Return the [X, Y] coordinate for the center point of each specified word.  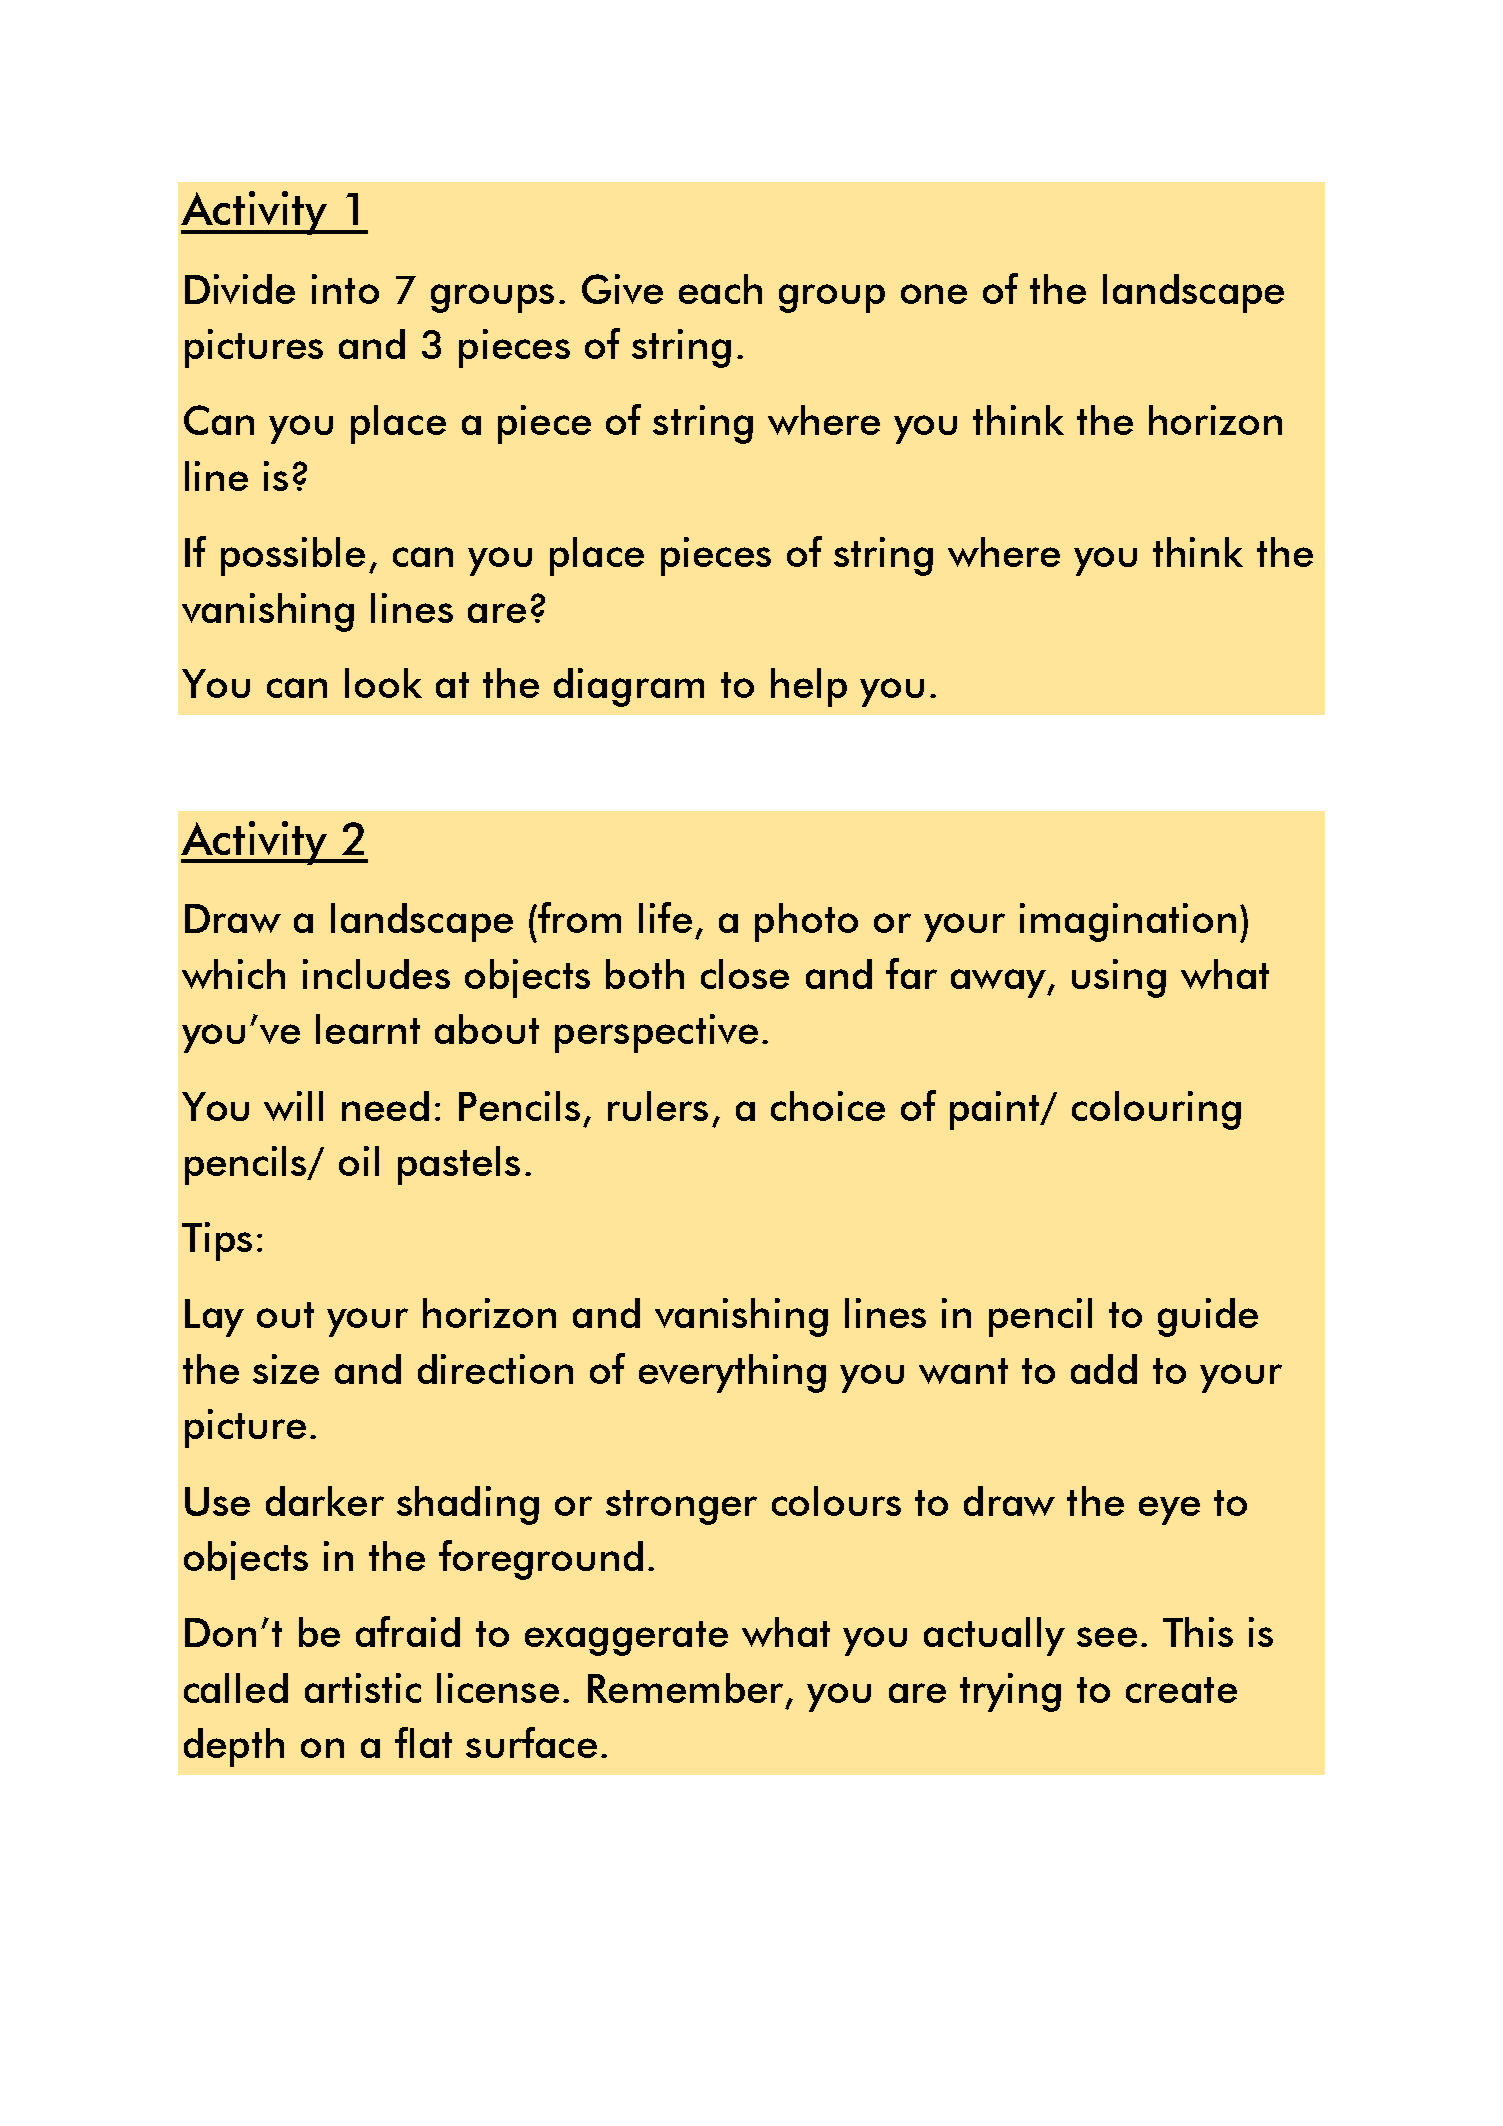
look [383, 683]
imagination [1128, 922]
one [934, 294]
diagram [629, 687]
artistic [363, 1688]
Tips [217, 1241]
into [345, 289]
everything [732, 1373]
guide [1208, 1317]
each [720, 289]
